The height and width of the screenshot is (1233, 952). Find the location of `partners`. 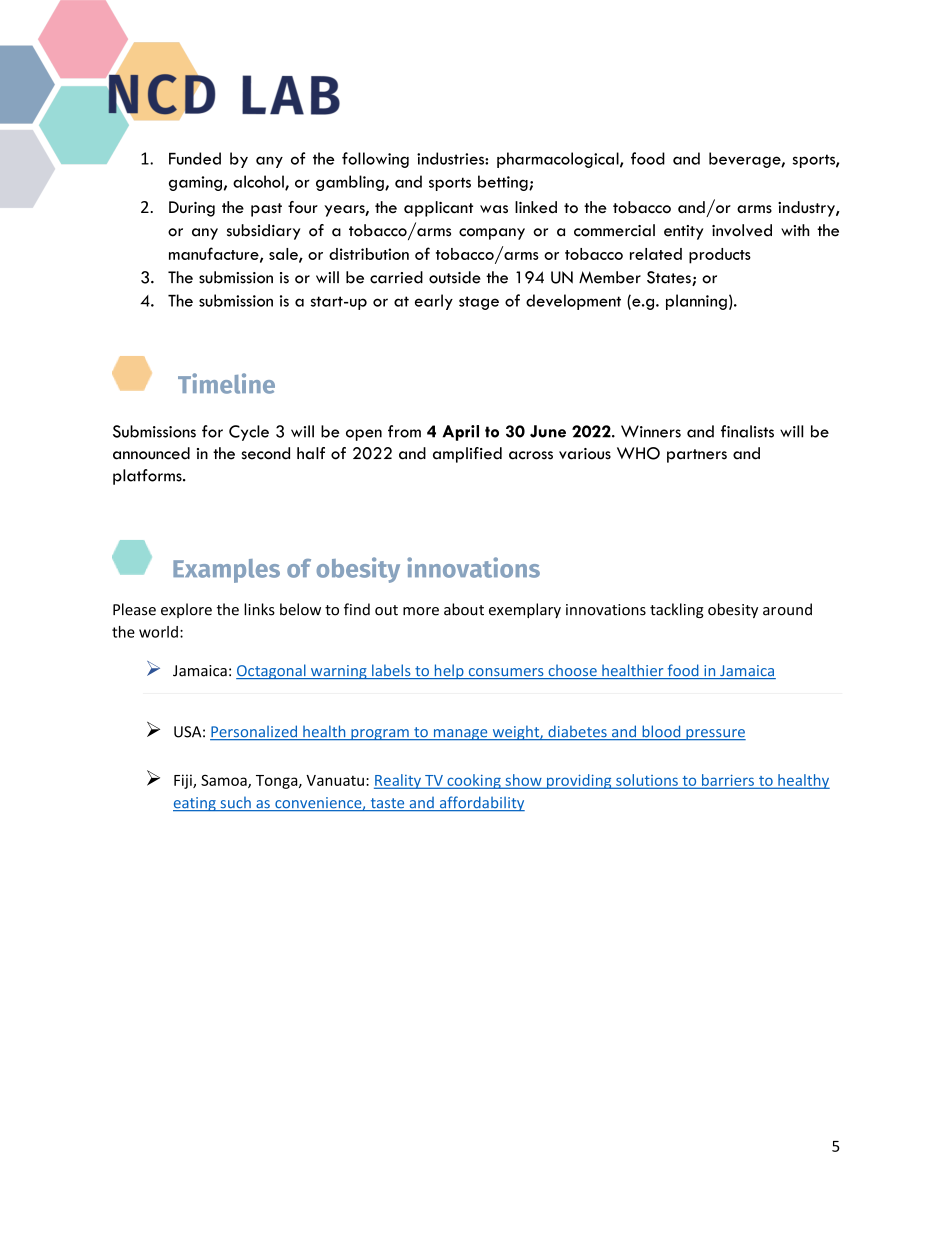

partners is located at coordinates (697, 456).
